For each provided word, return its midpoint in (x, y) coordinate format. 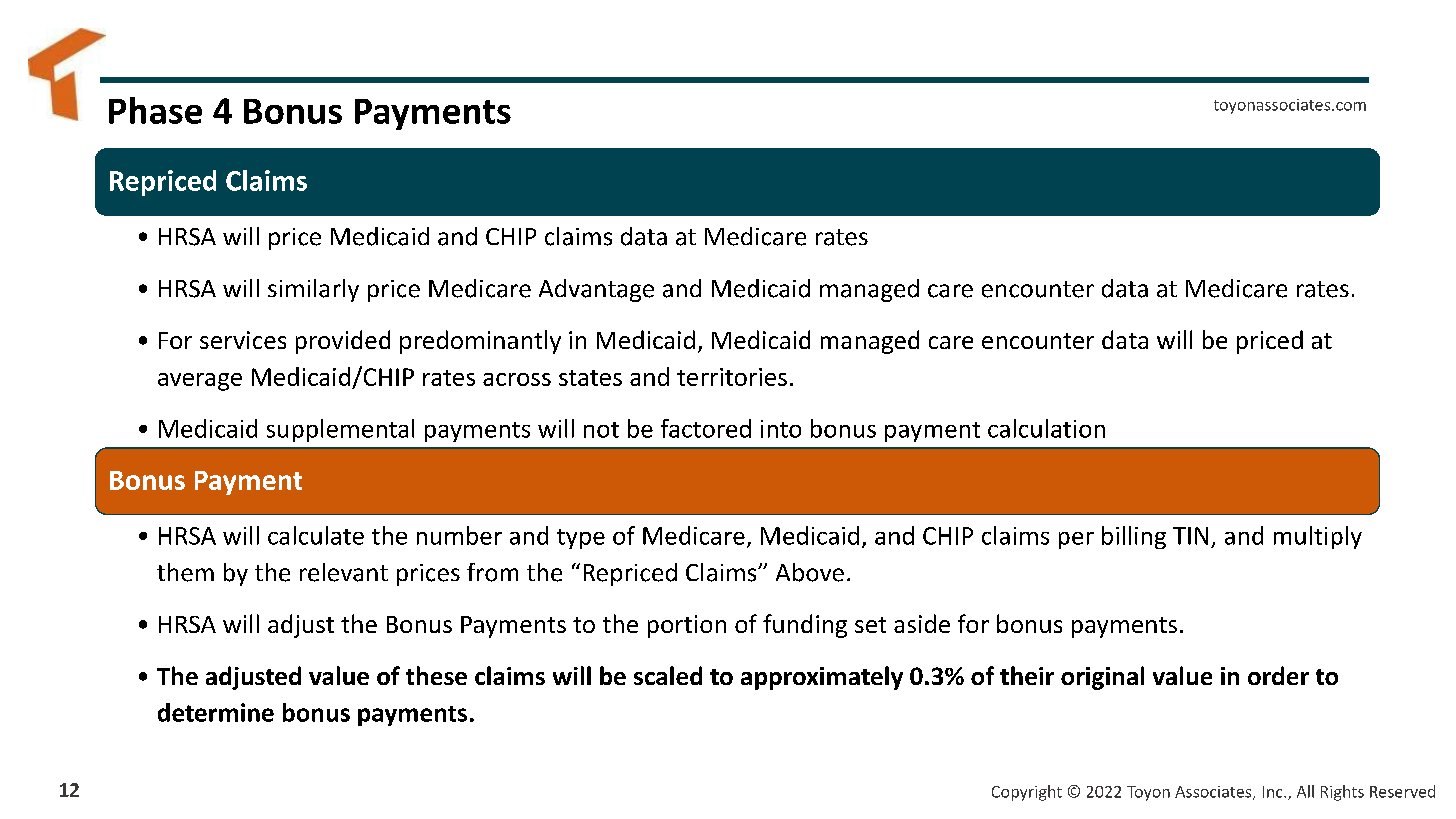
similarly (313, 290)
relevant (344, 572)
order (1278, 675)
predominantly (480, 342)
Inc (1274, 792)
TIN (1190, 536)
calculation (1046, 428)
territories (732, 377)
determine (216, 712)
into (781, 429)
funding (805, 626)
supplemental (340, 430)
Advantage (596, 290)
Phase (155, 110)
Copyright (1027, 793)
